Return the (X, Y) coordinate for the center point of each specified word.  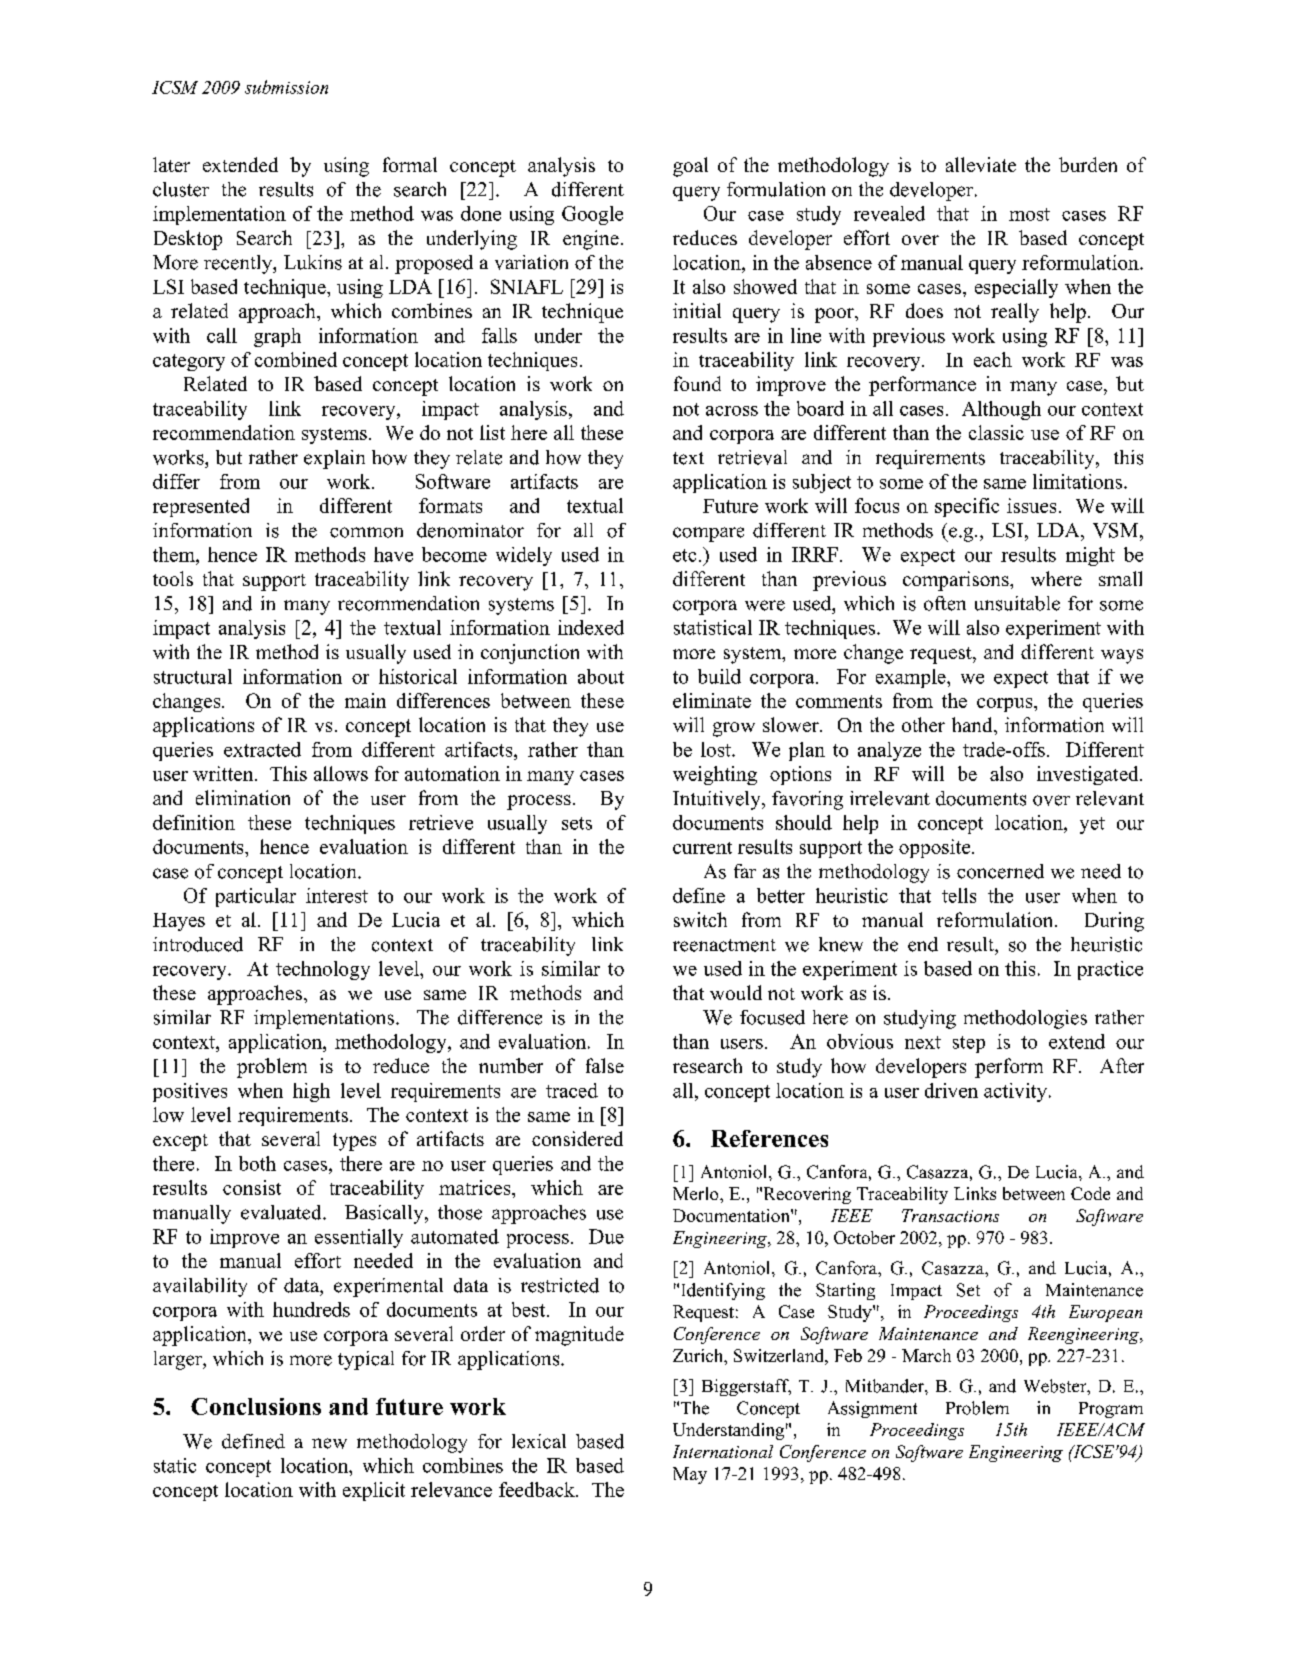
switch (700, 919)
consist (252, 1187)
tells (959, 895)
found (697, 383)
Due (606, 1236)
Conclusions (256, 1406)
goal (690, 167)
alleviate (981, 164)
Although (1001, 410)
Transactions (950, 1215)
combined (296, 359)
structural (193, 676)
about (601, 676)
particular (256, 897)
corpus (1006, 705)
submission (286, 87)
